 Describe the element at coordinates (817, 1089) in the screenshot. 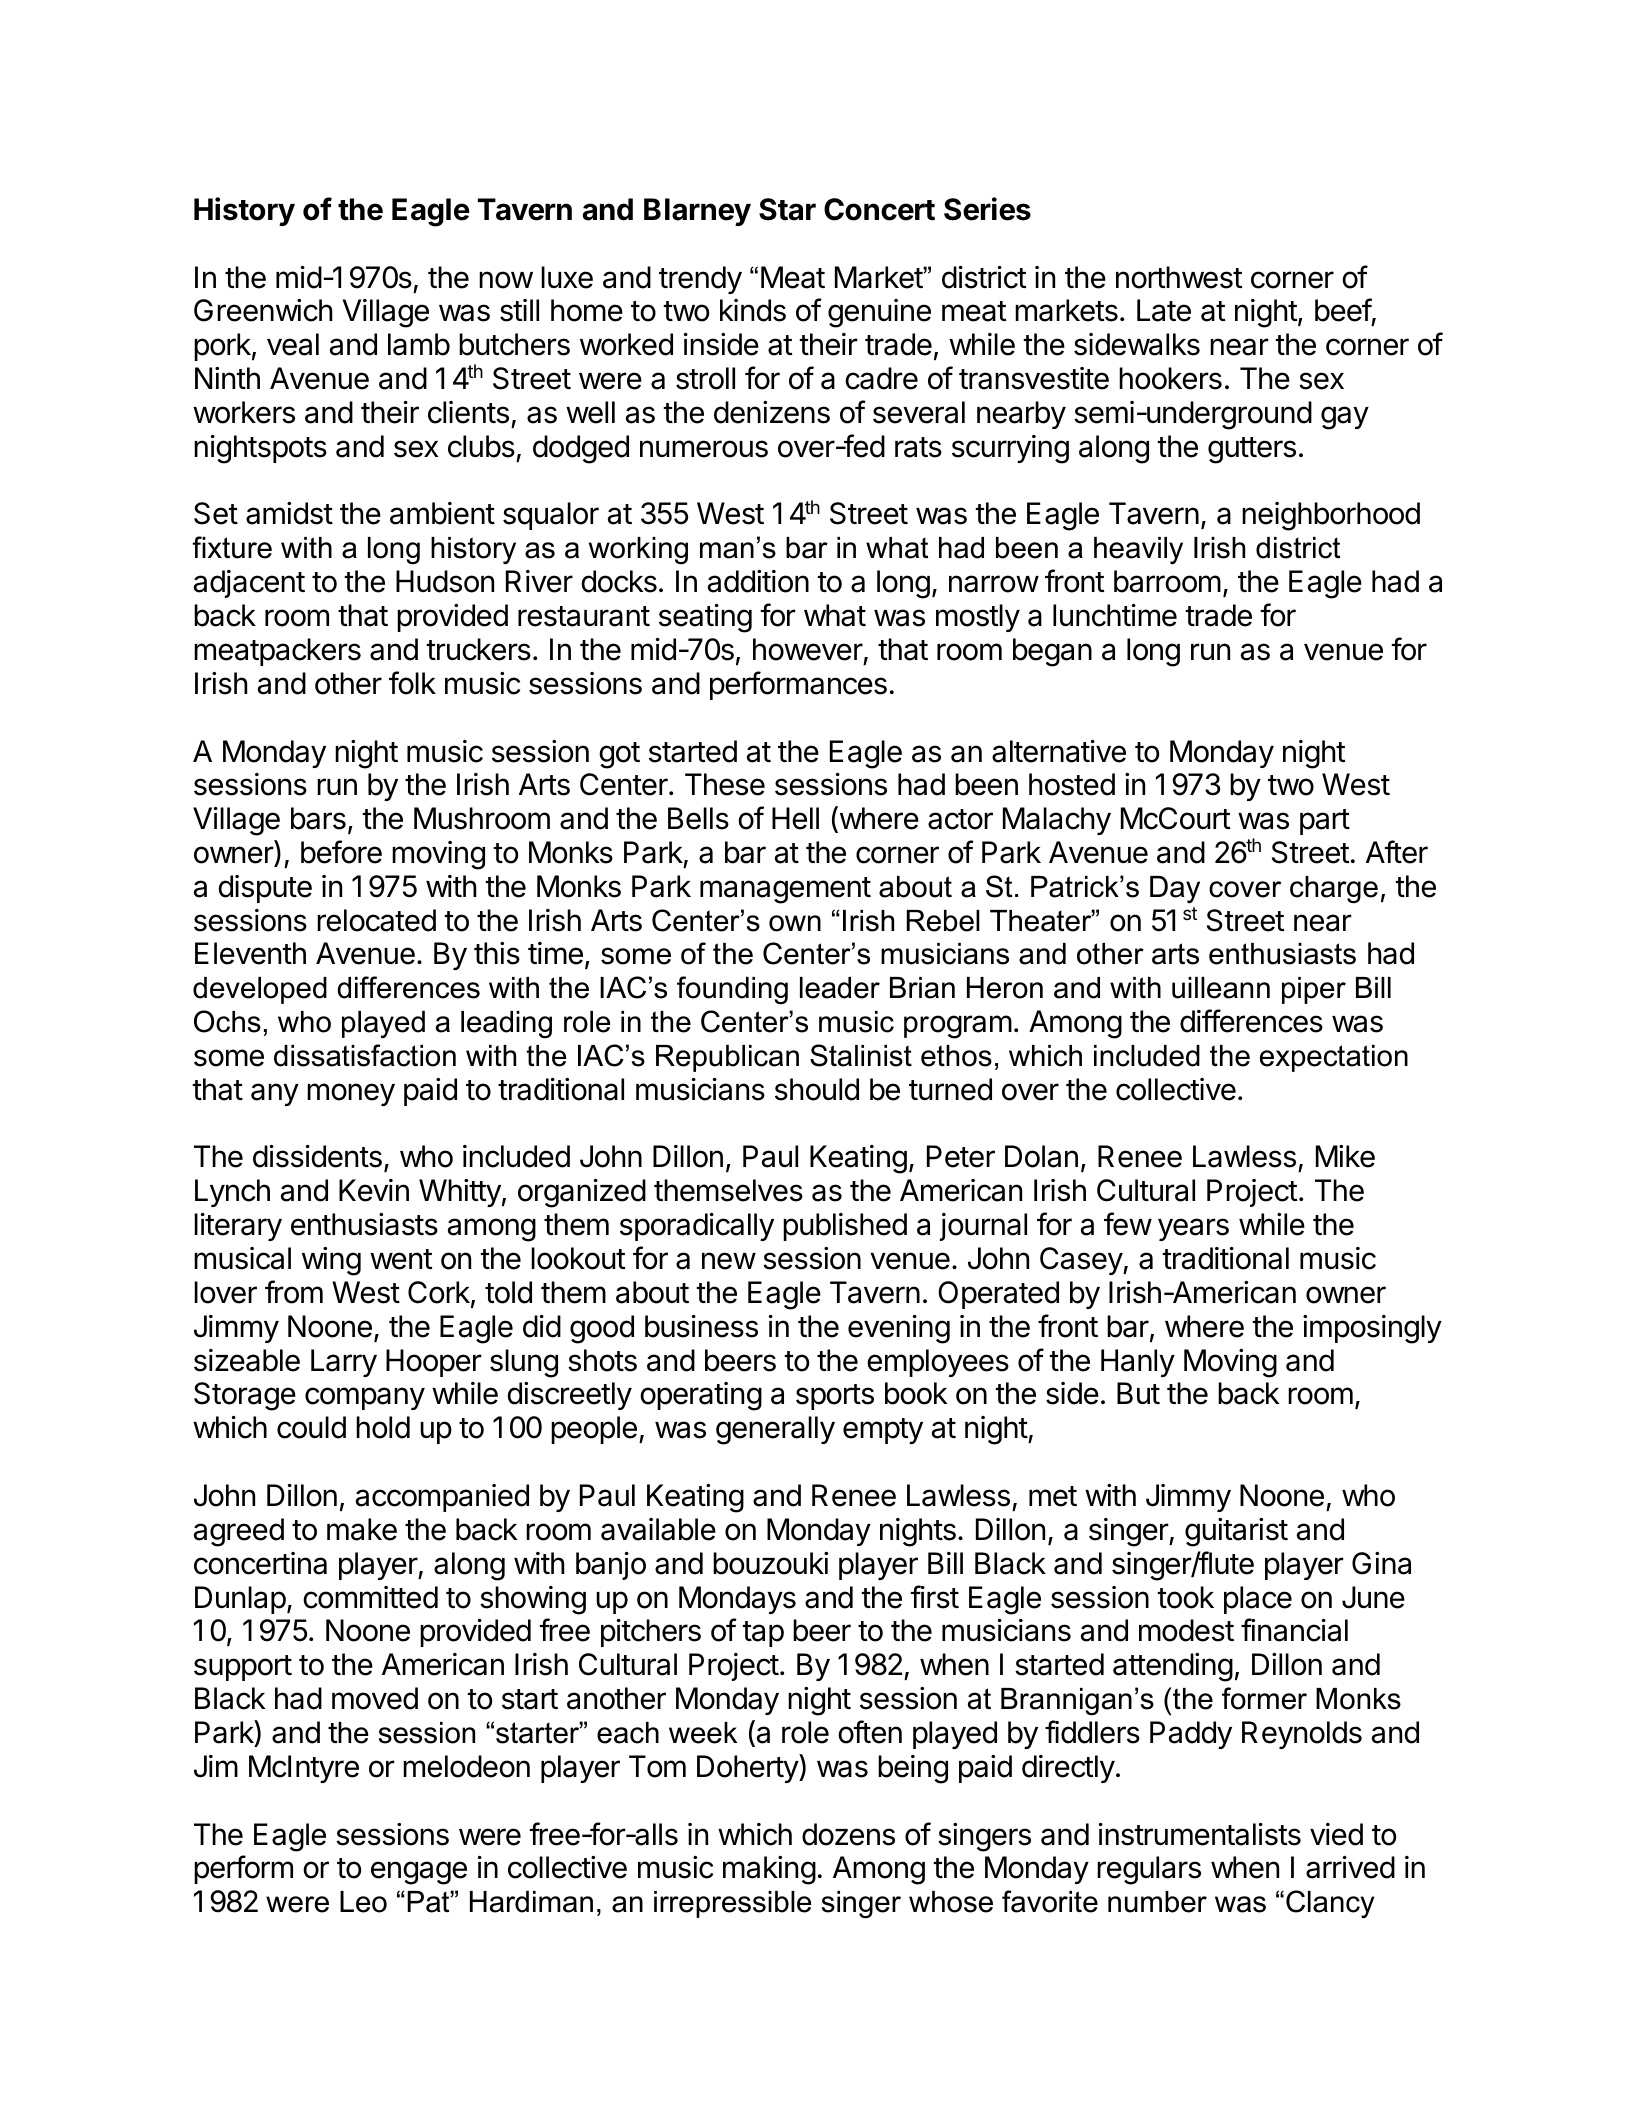

I see `should` at that location.
